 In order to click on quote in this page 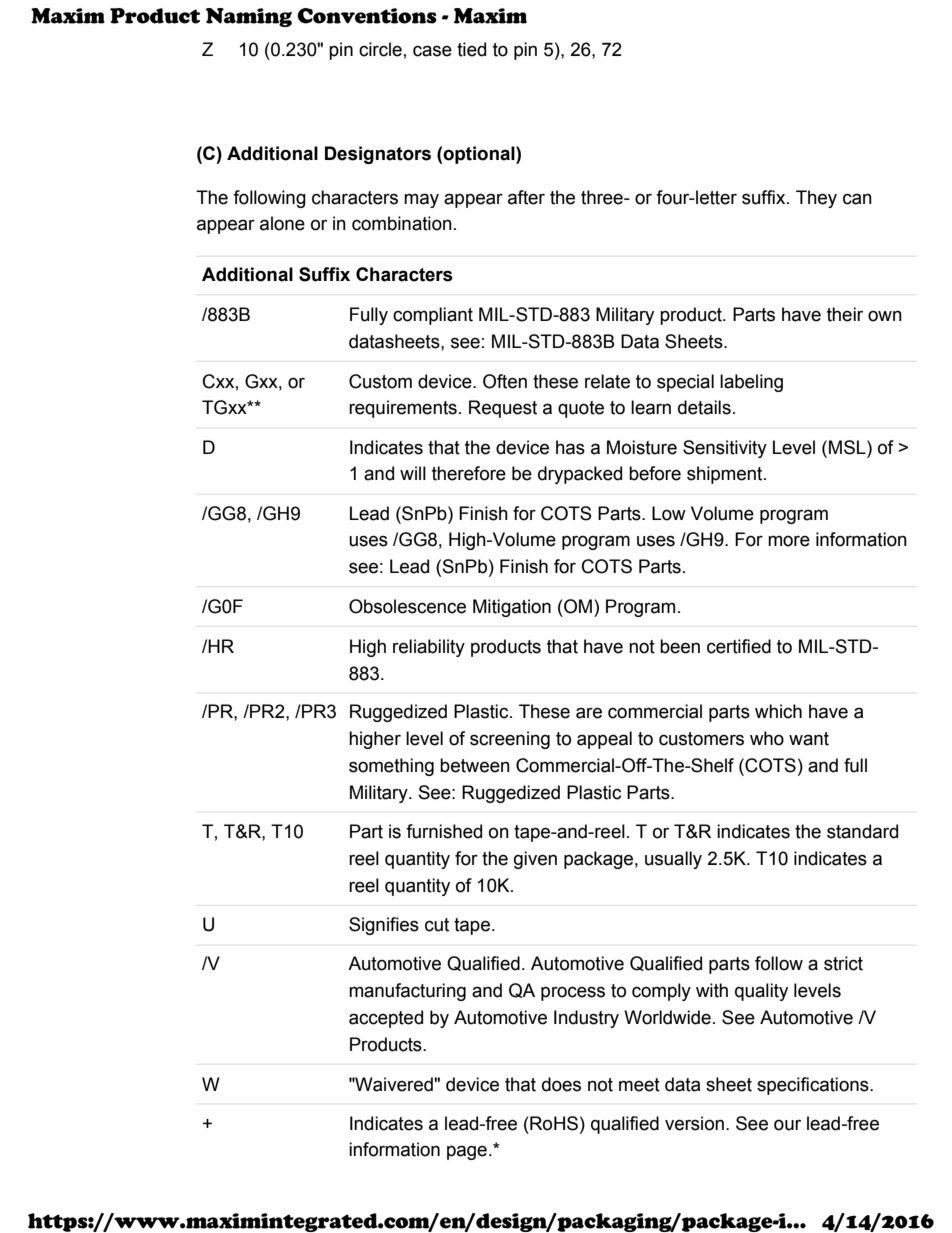, I will do `click(581, 409)`.
